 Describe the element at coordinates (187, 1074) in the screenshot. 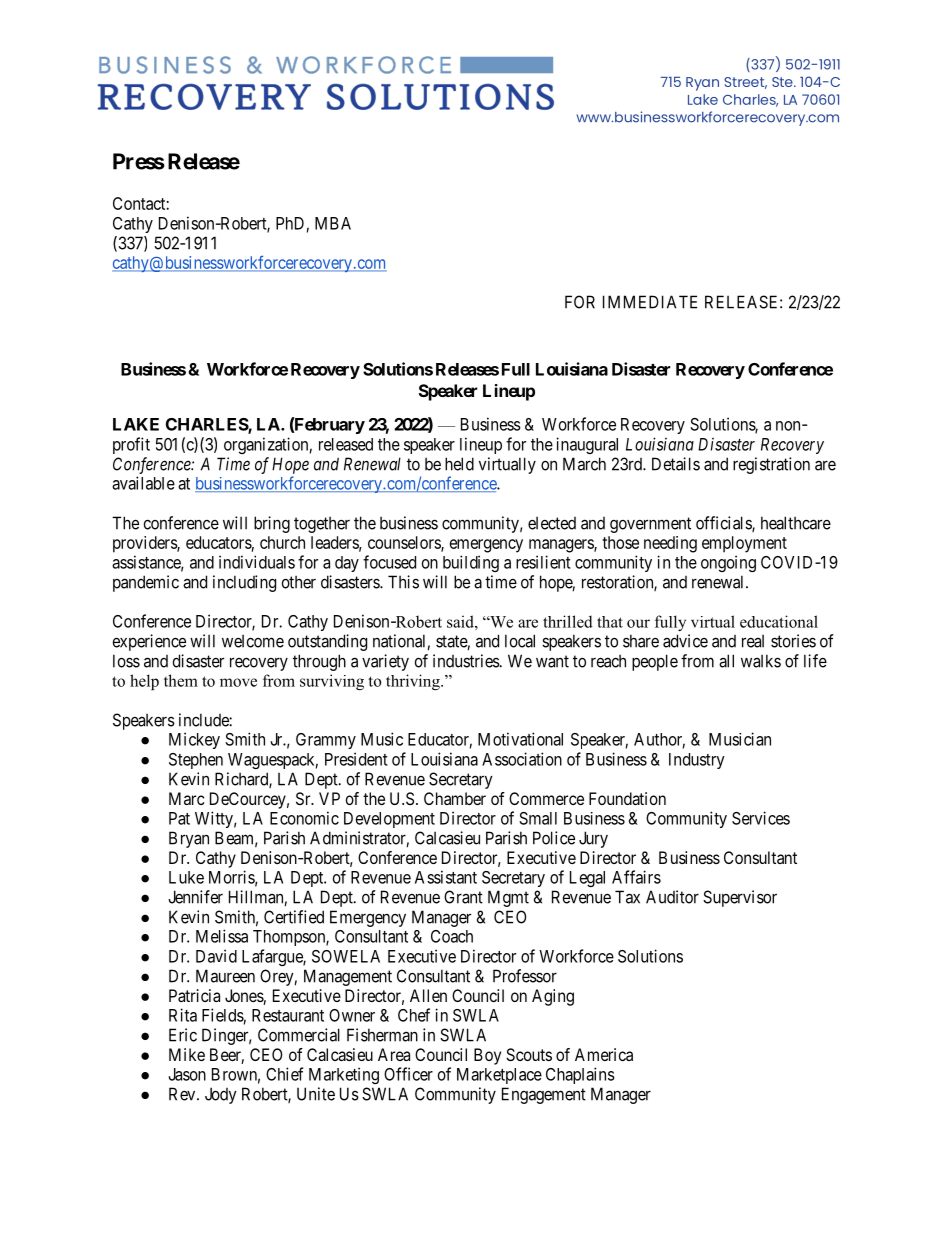

I see `Jason` at that location.
